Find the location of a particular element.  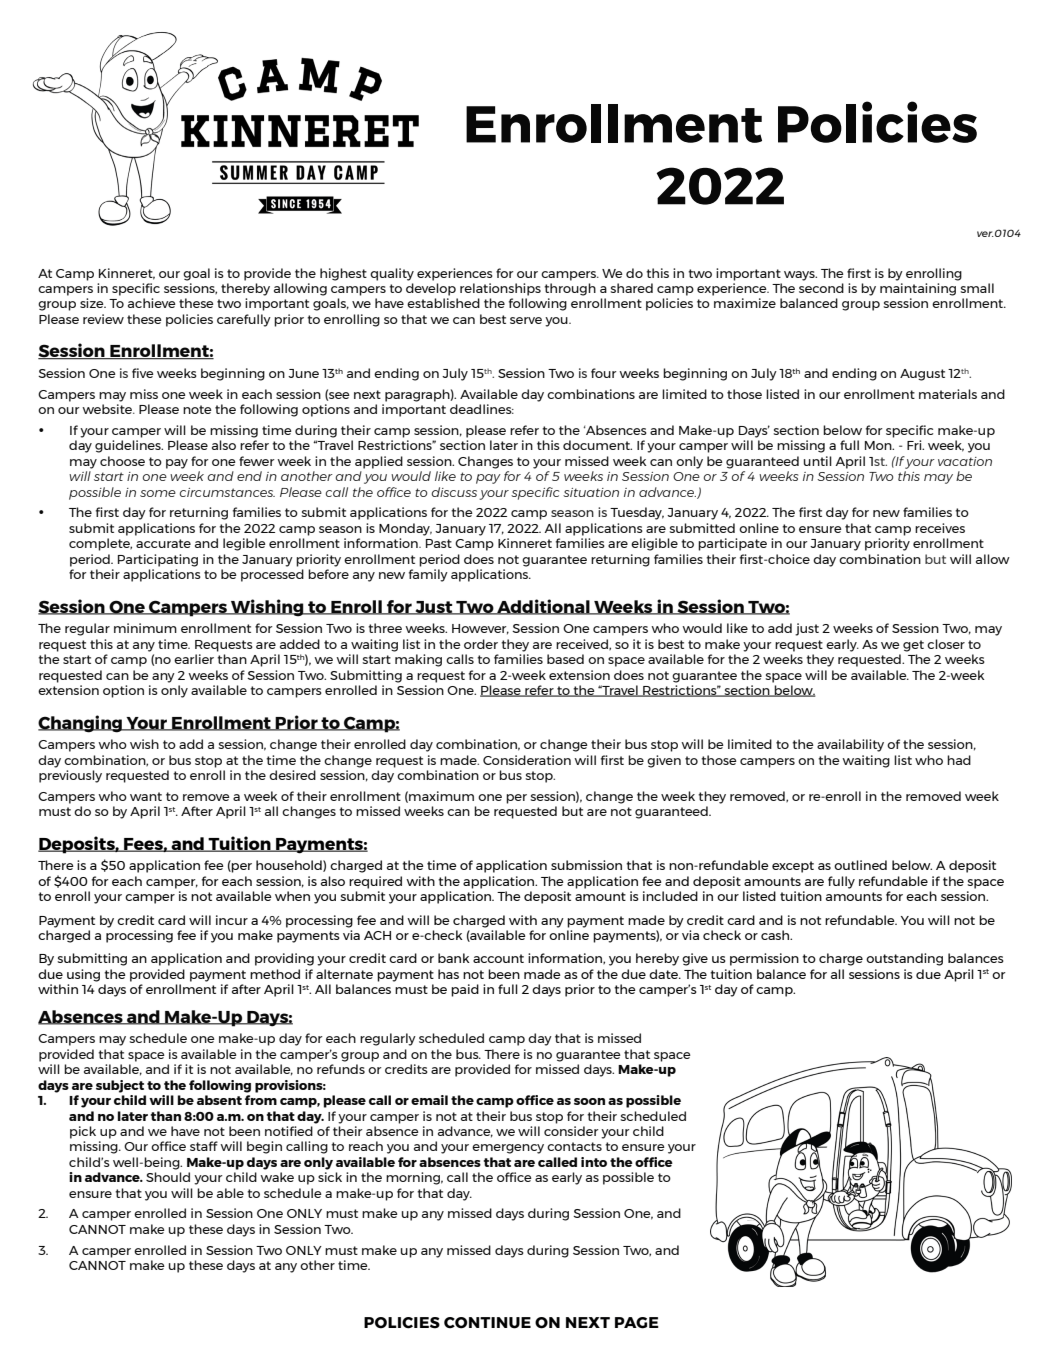

Past is located at coordinates (439, 543).
